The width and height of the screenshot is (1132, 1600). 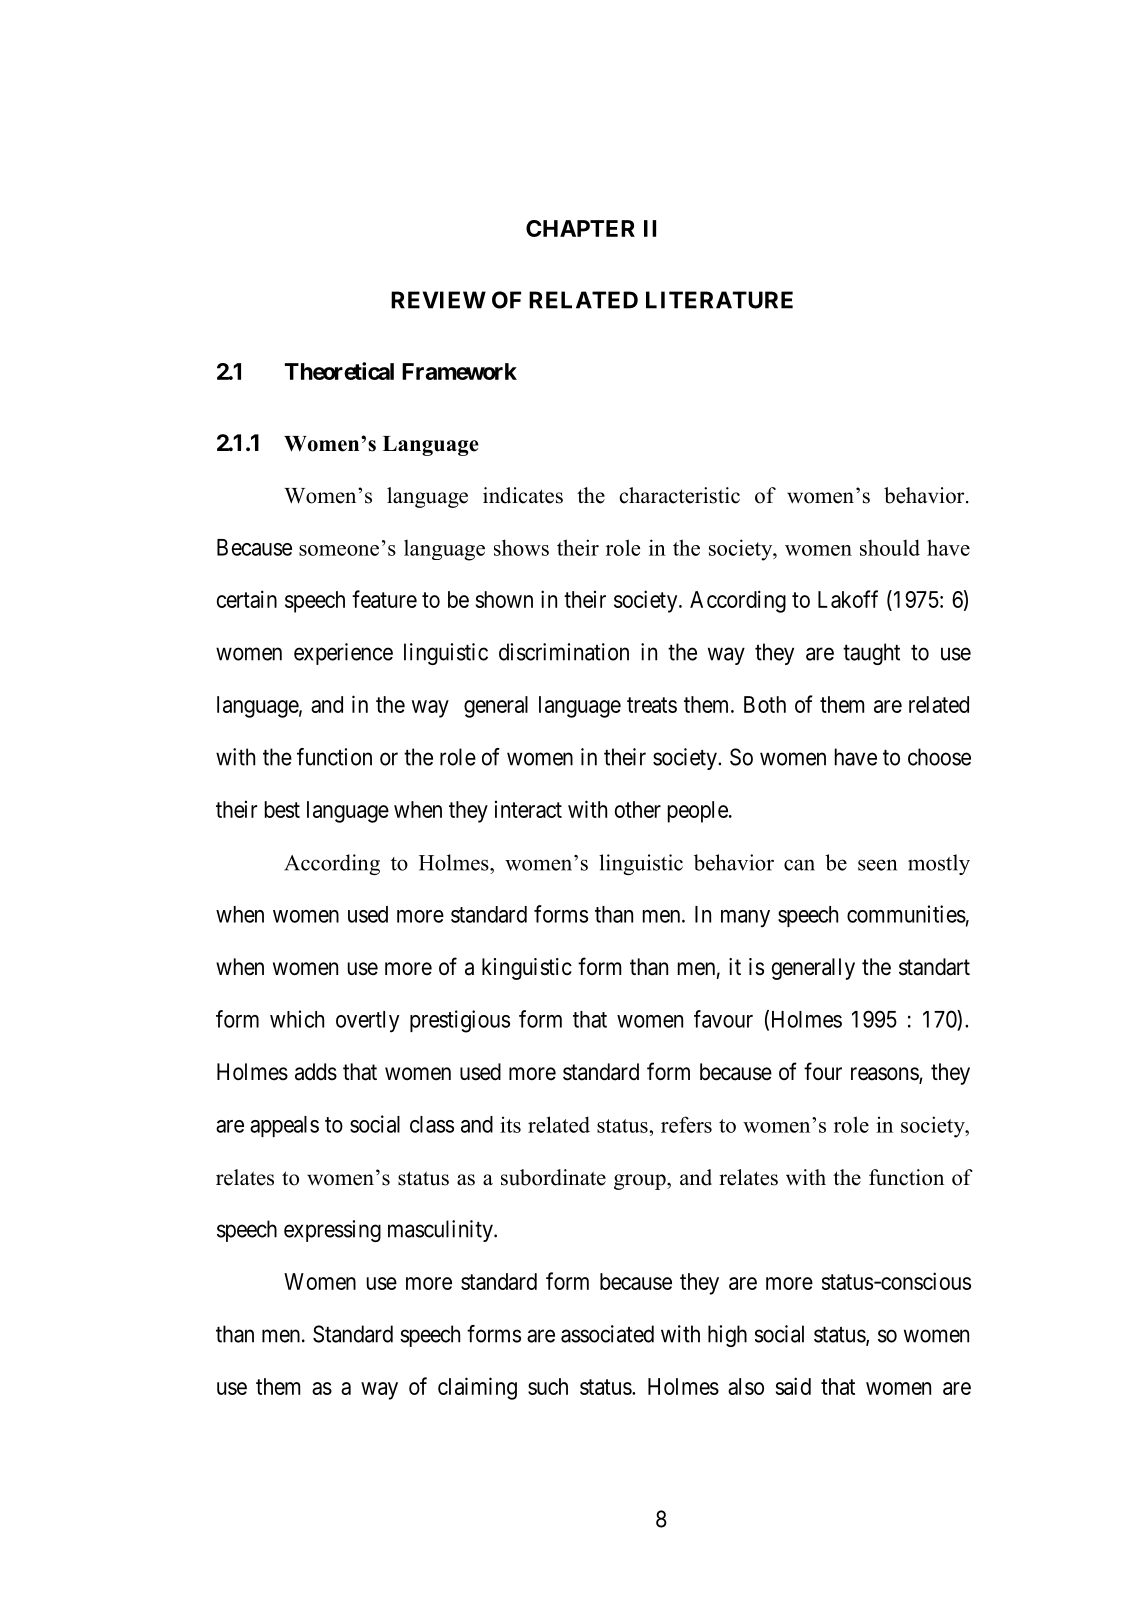 I want to click on should, so click(x=890, y=547).
